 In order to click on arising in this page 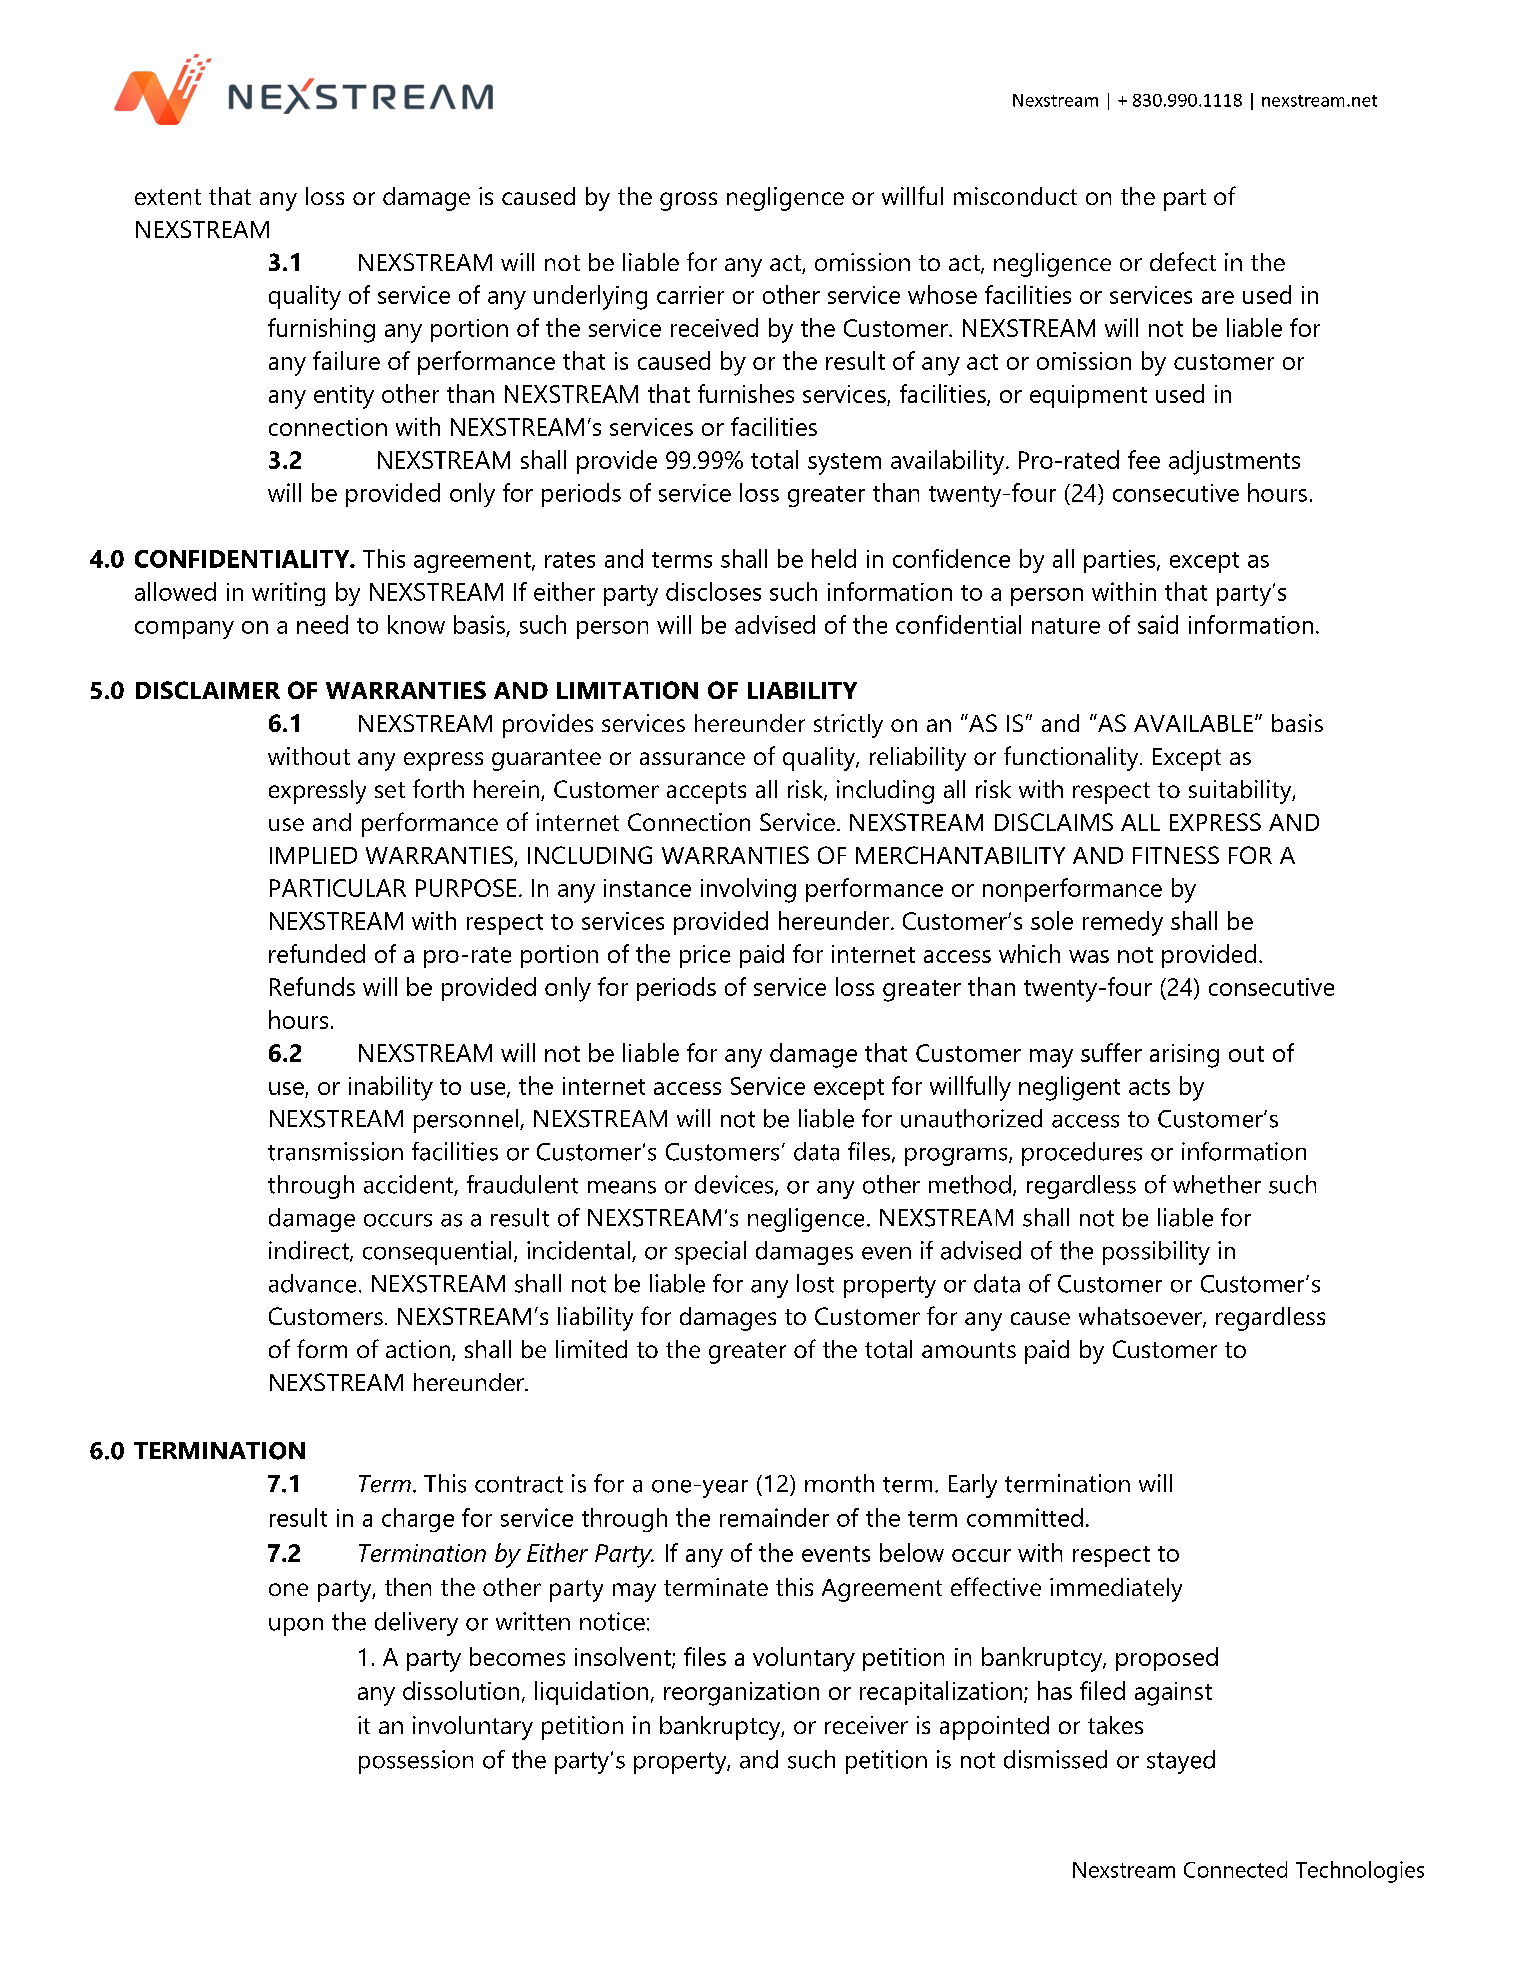, I will do `click(1184, 1056)`.
